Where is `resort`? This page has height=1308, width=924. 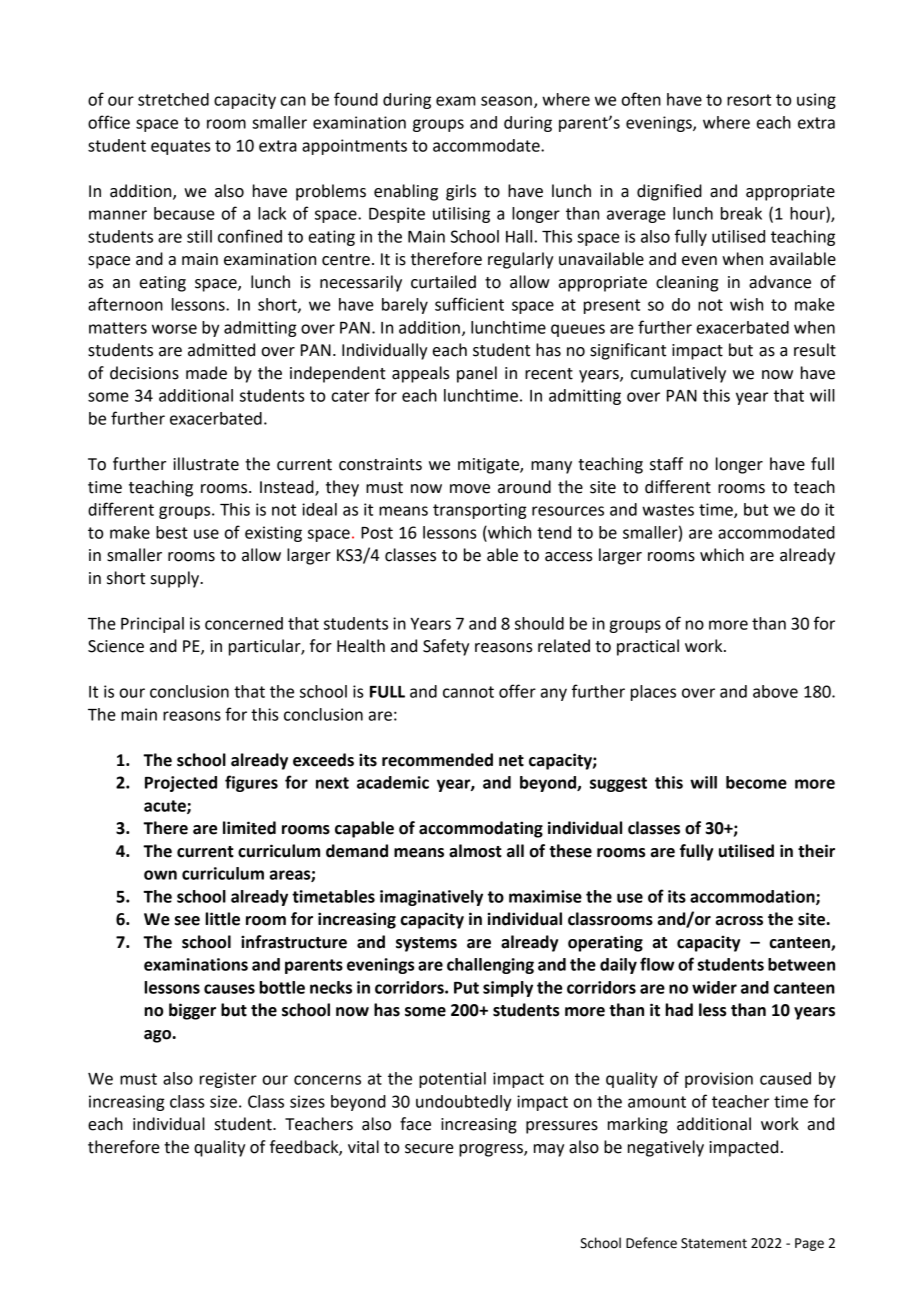 resort is located at coordinates (749, 100).
